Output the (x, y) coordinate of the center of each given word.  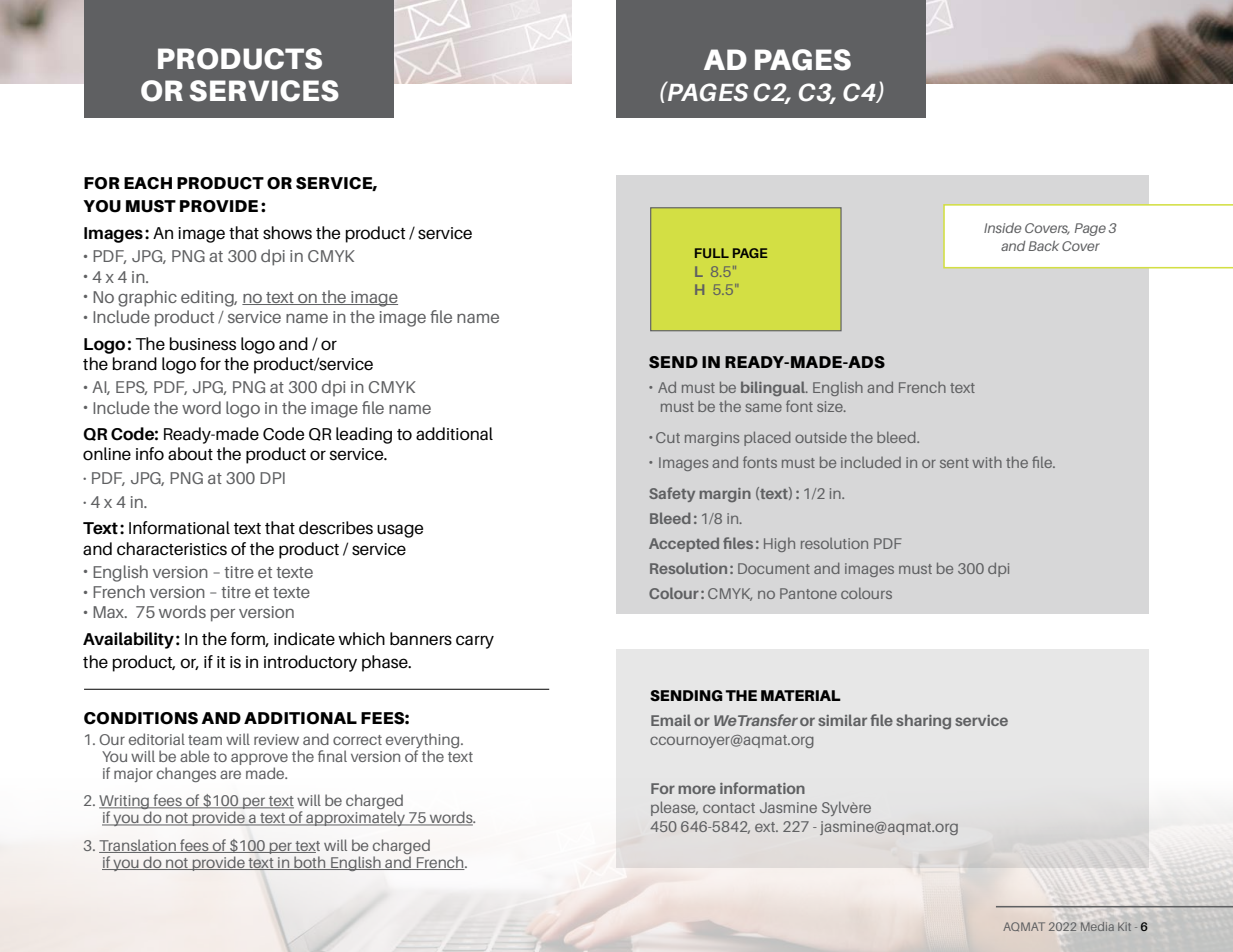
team (205, 740)
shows (287, 233)
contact (729, 808)
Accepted (684, 544)
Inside (1003, 228)
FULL (712, 253)
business (203, 344)
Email (671, 720)
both (310, 863)
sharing (923, 722)
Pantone (808, 593)
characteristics (172, 549)
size (831, 406)
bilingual (774, 388)
